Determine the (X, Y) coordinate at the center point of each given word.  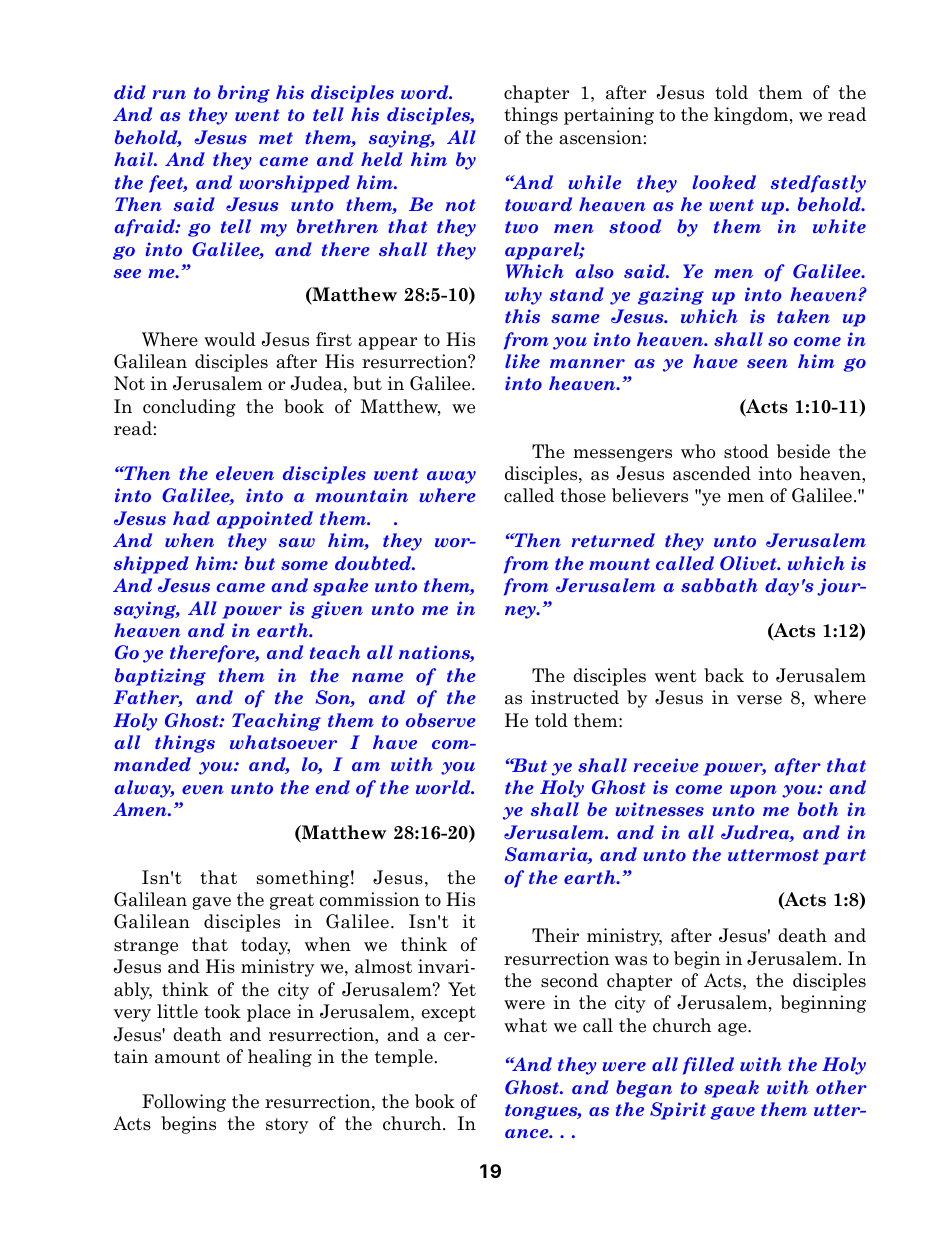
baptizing (160, 677)
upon (753, 791)
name (377, 677)
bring (244, 94)
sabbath (719, 585)
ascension (600, 137)
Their (555, 935)
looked (724, 182)
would (230, 339)
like (522, 361)
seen (767, 363)
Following (184, 1103)
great (292, 902)
